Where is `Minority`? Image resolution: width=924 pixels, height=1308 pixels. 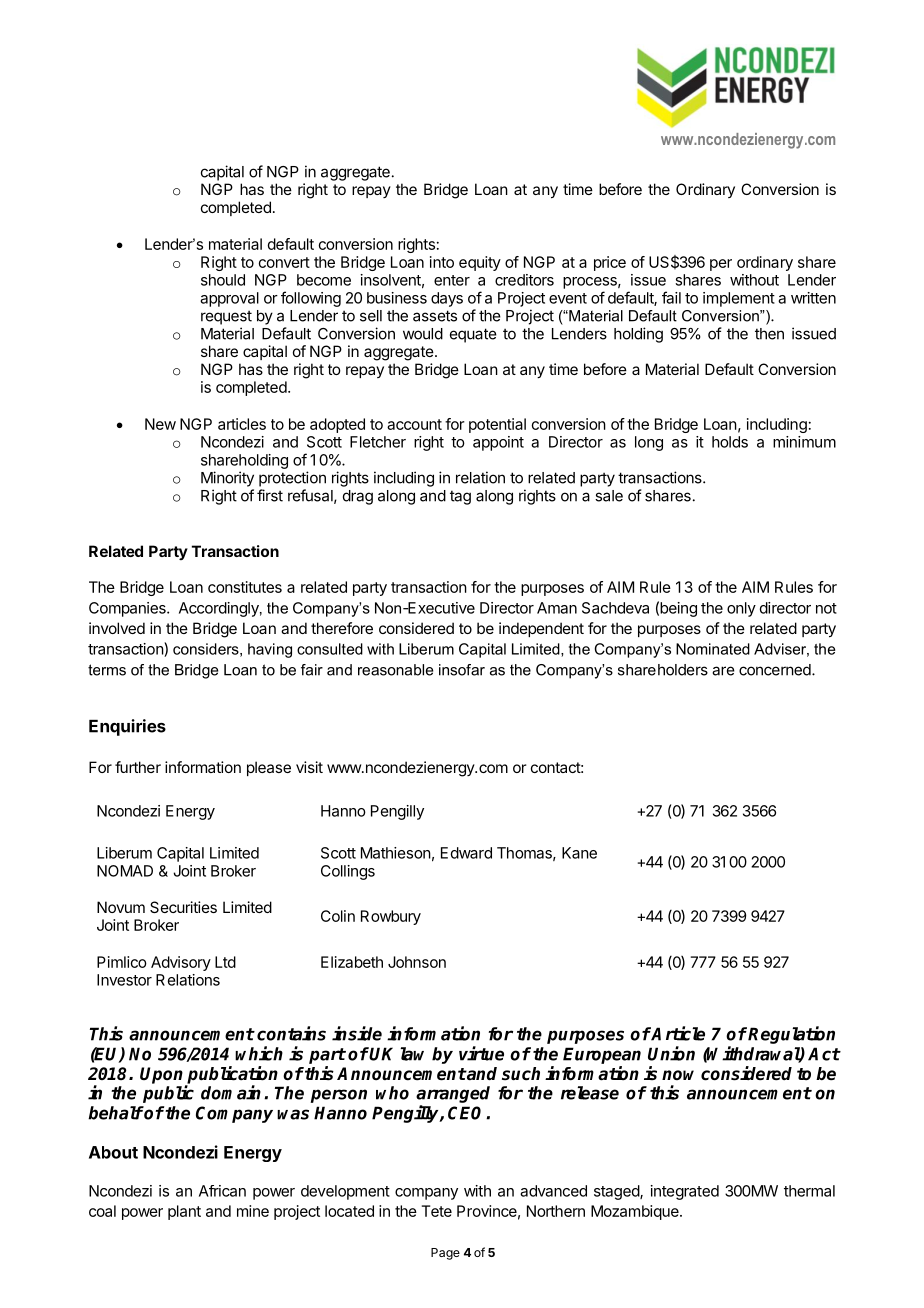
Minority is located at coordinates (227, 479).
